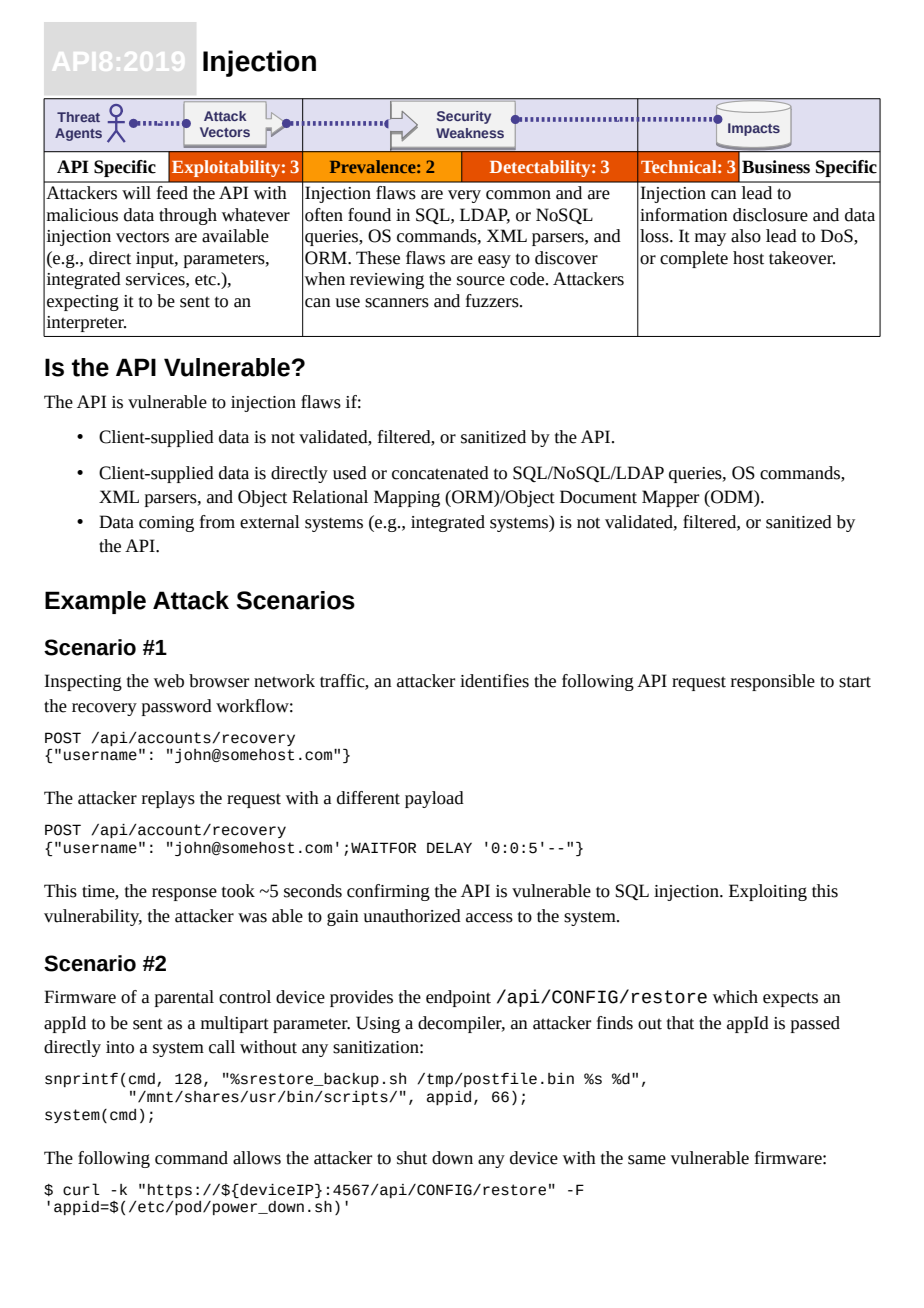 The width and height of the image is (924, 1308). What do you see at coordinates (776, 167) in the image?
I see `Business` at bounding box center [776, 167].
